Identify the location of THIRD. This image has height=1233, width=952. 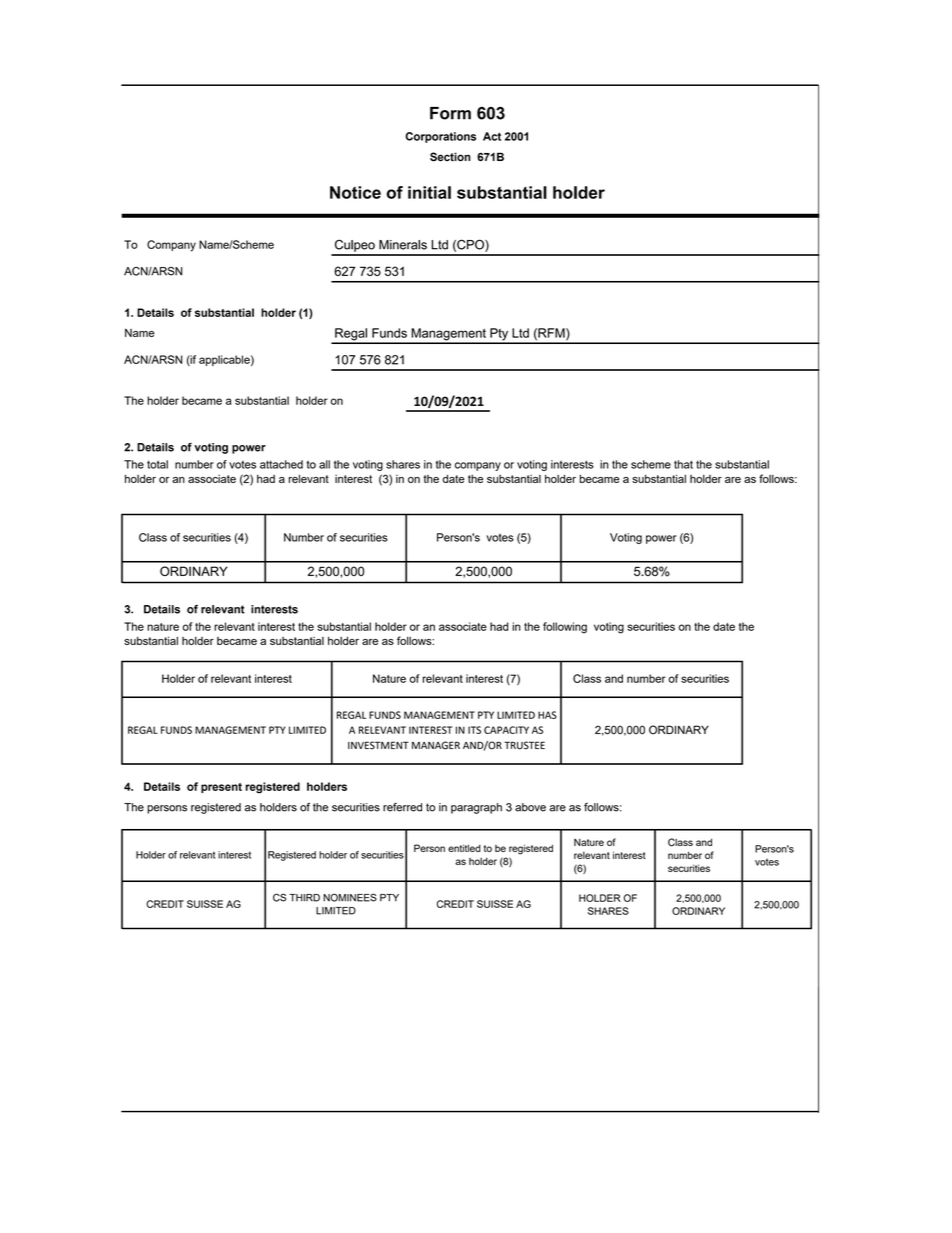
(304, 898).
